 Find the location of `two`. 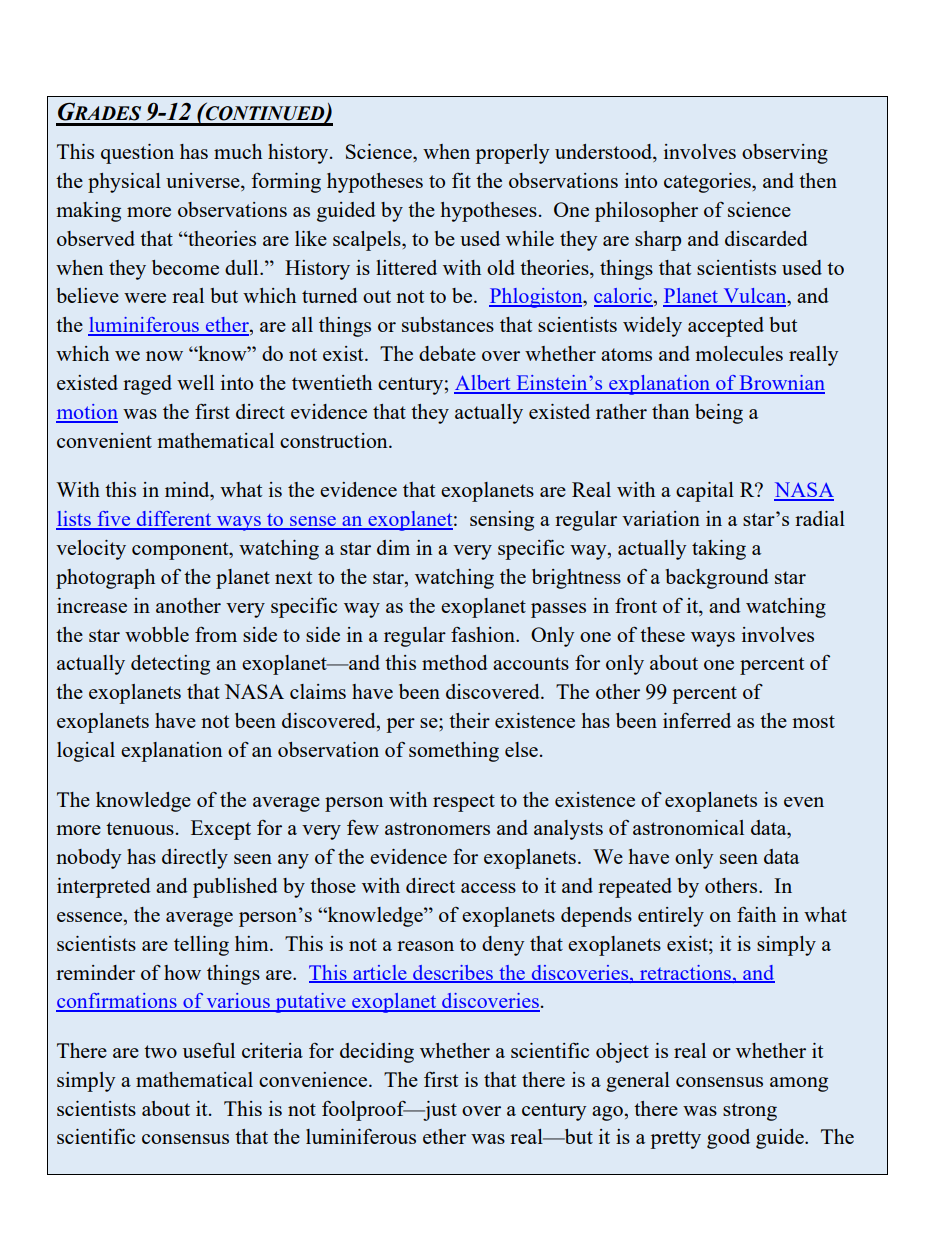

two is located at coordinates (160, 1051).
